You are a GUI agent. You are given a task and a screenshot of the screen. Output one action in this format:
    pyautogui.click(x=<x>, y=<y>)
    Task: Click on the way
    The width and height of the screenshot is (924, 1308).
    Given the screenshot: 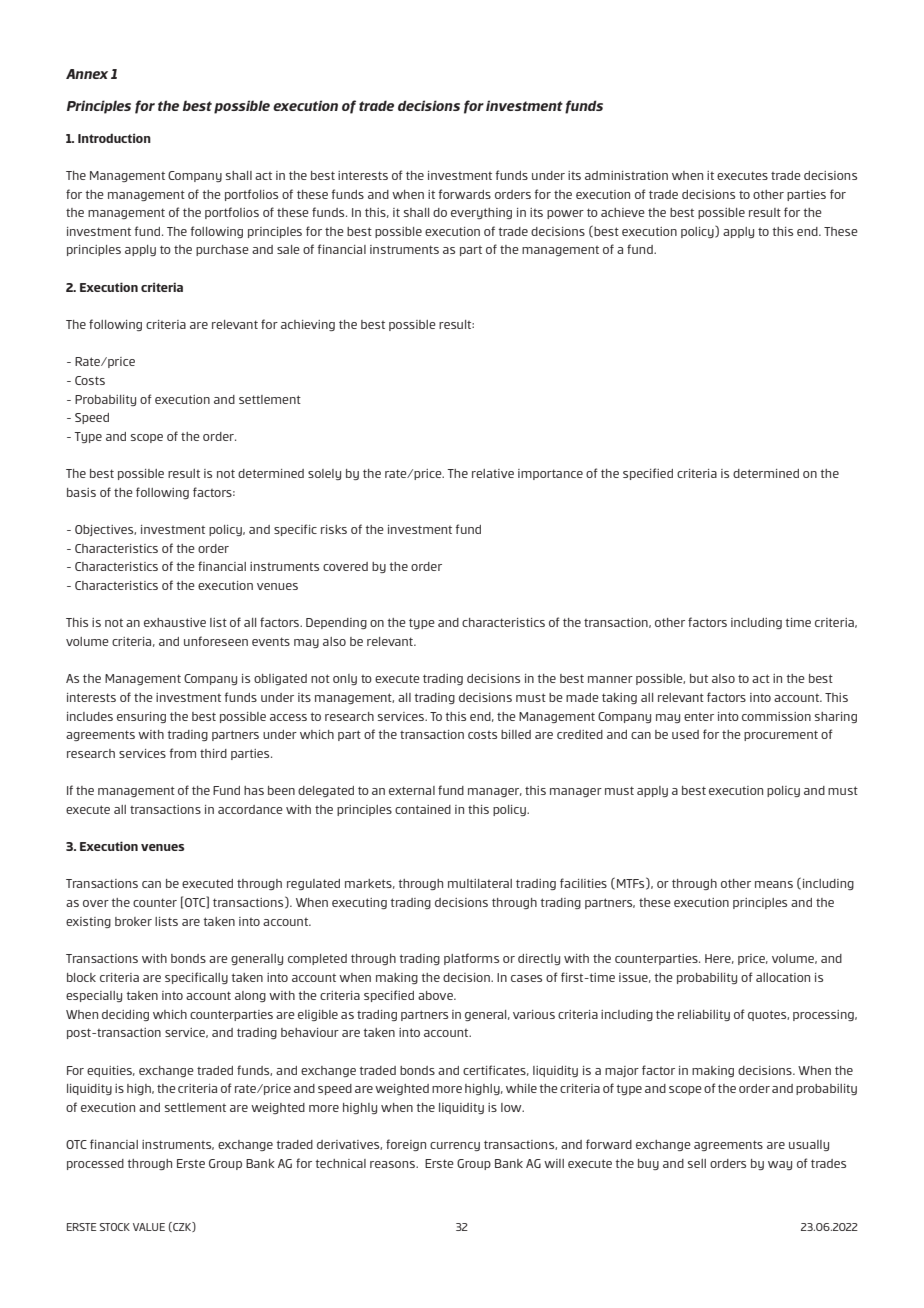 What is the action you would take?
    pyautogui.click(x=780, y=1165)
